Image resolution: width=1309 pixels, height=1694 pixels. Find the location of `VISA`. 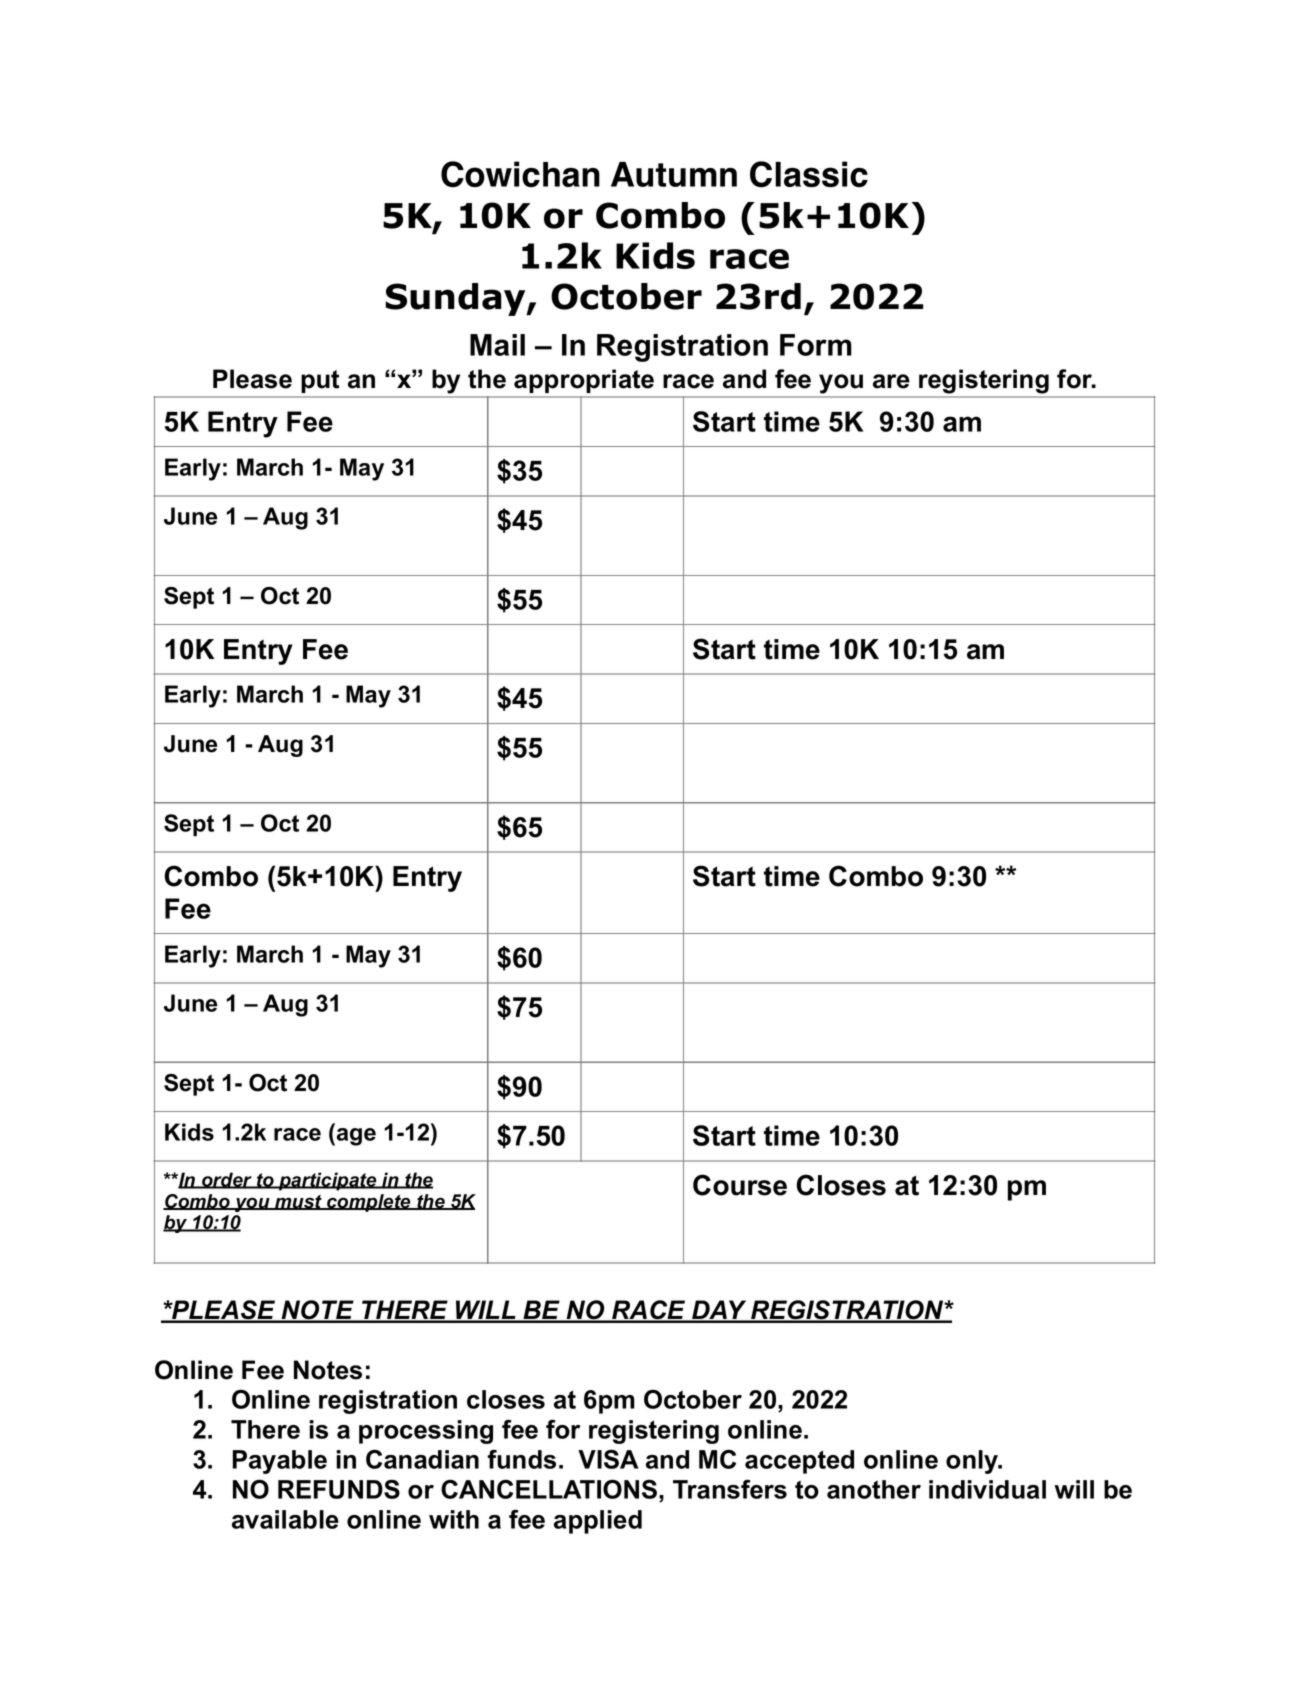

VISA is located at coordinates (608, 1459).
